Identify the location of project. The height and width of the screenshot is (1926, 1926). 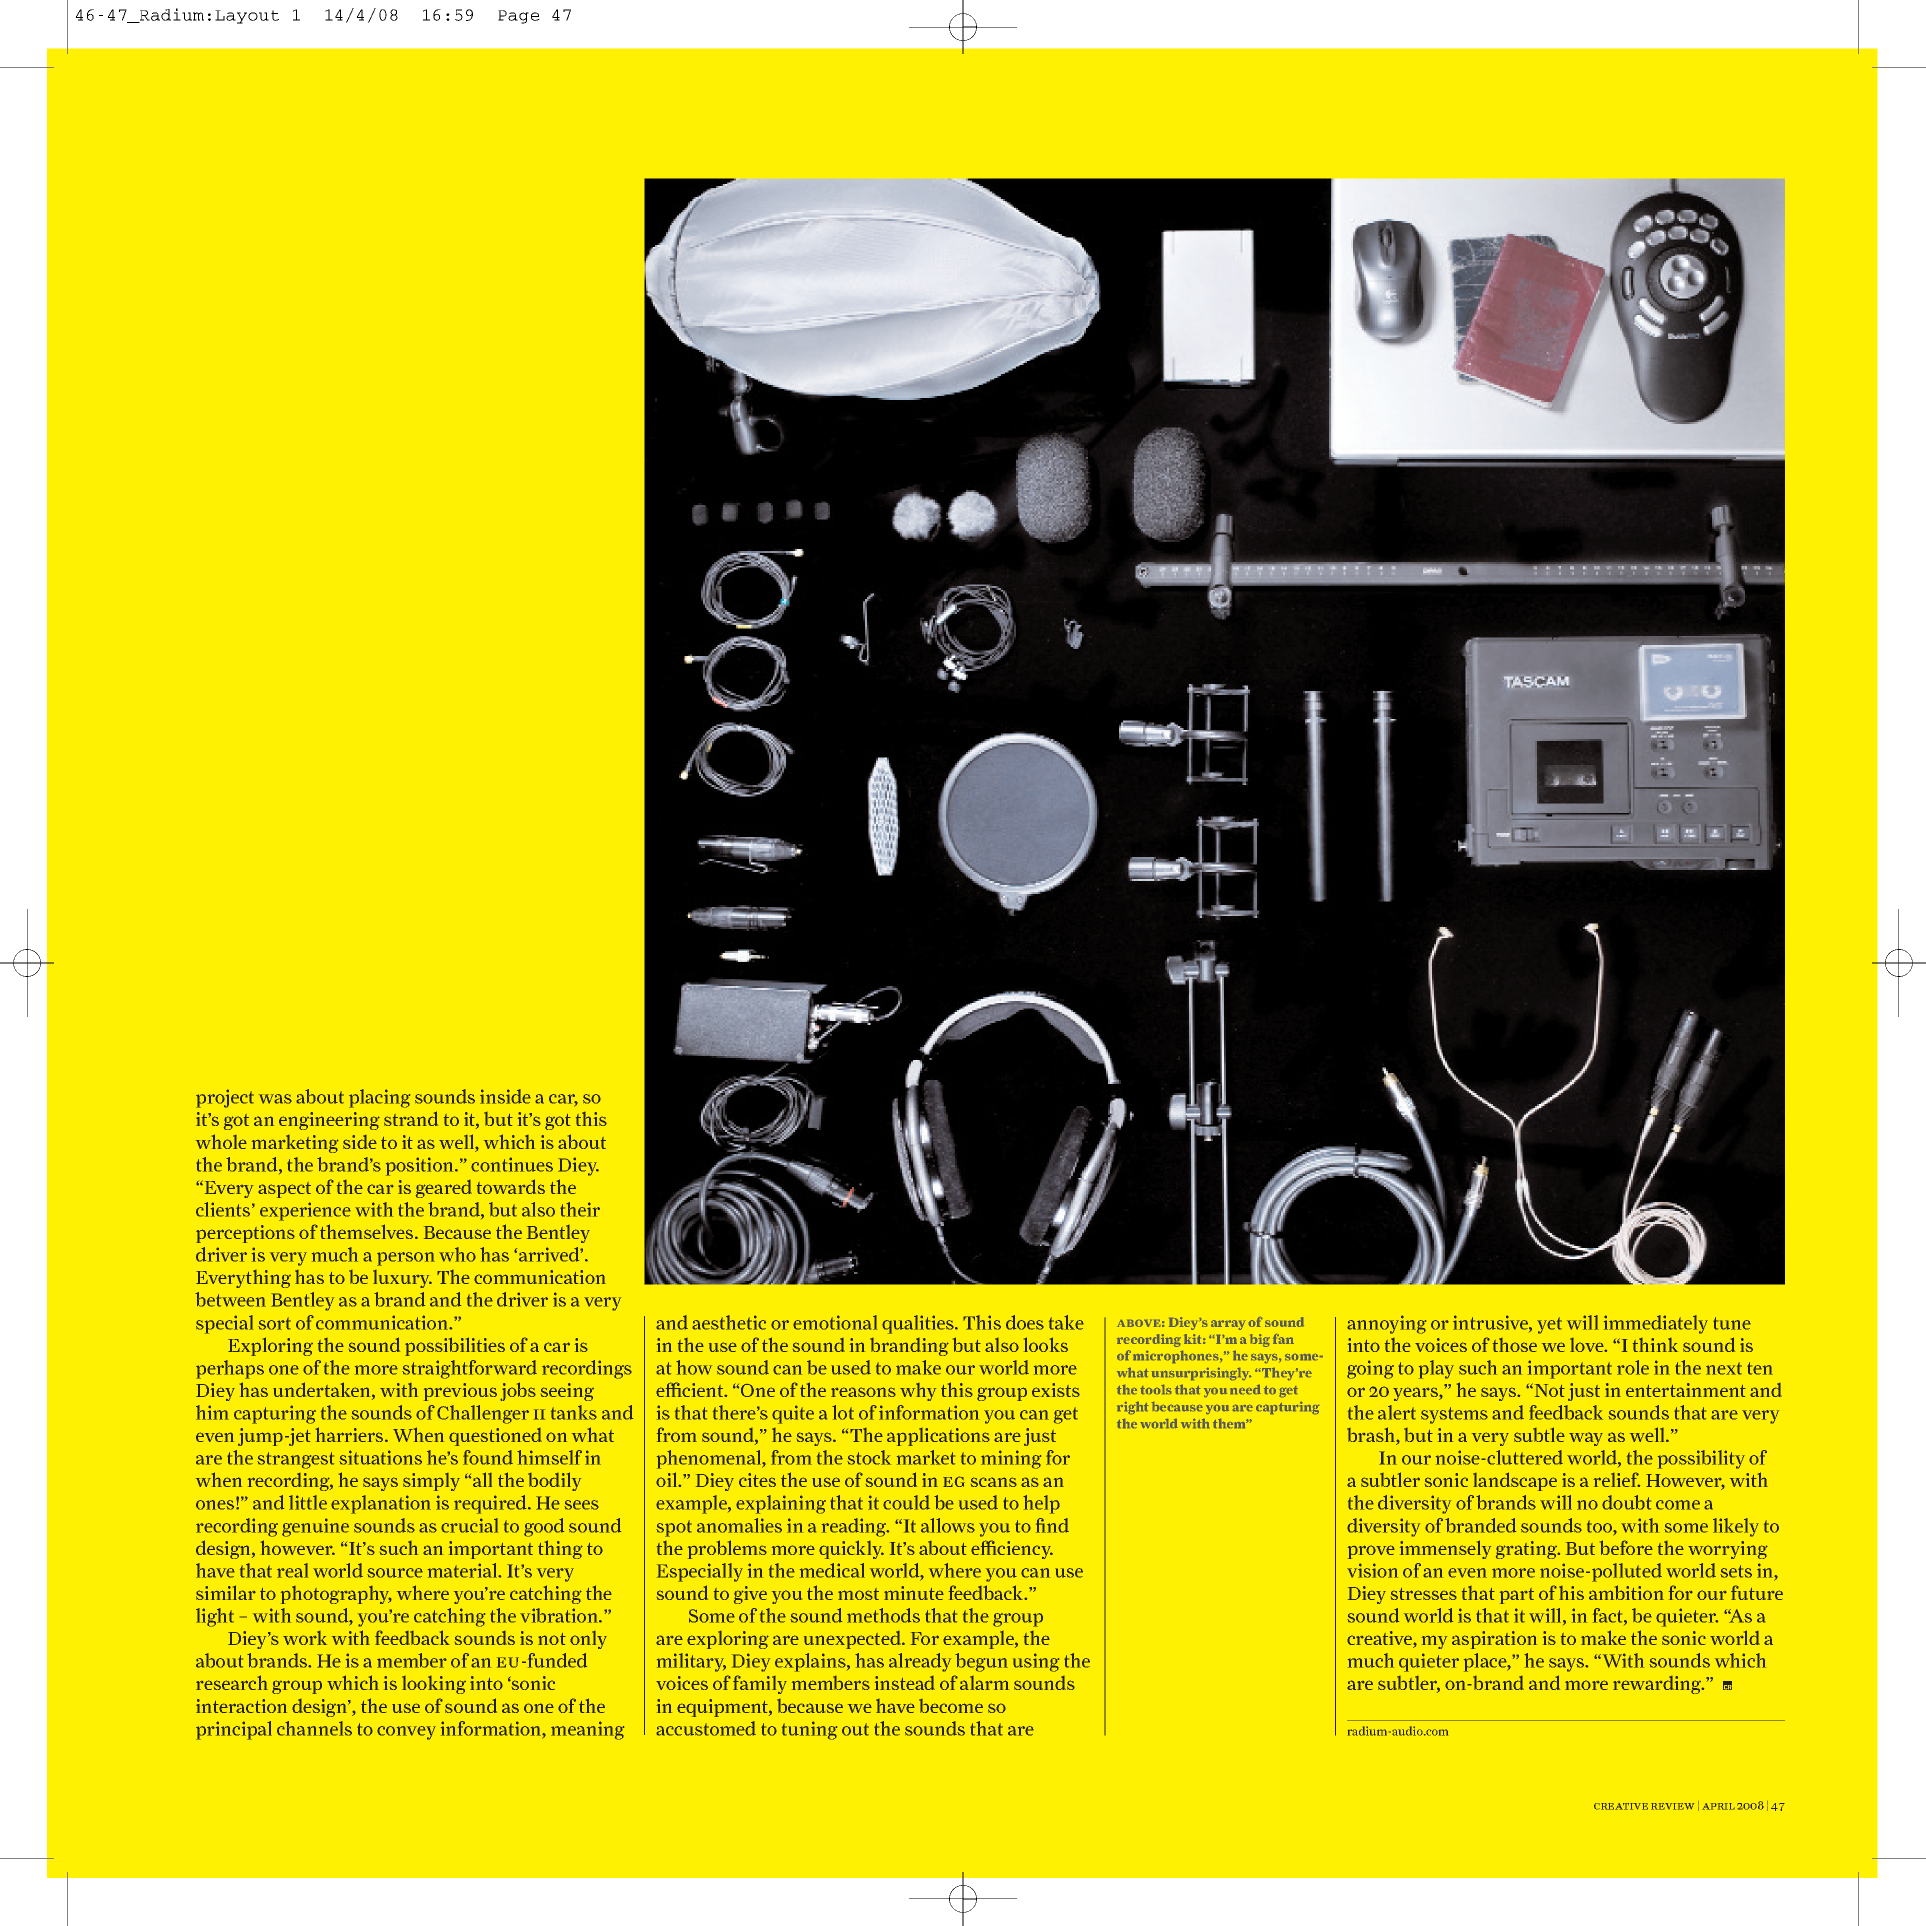
(225, 1098).
